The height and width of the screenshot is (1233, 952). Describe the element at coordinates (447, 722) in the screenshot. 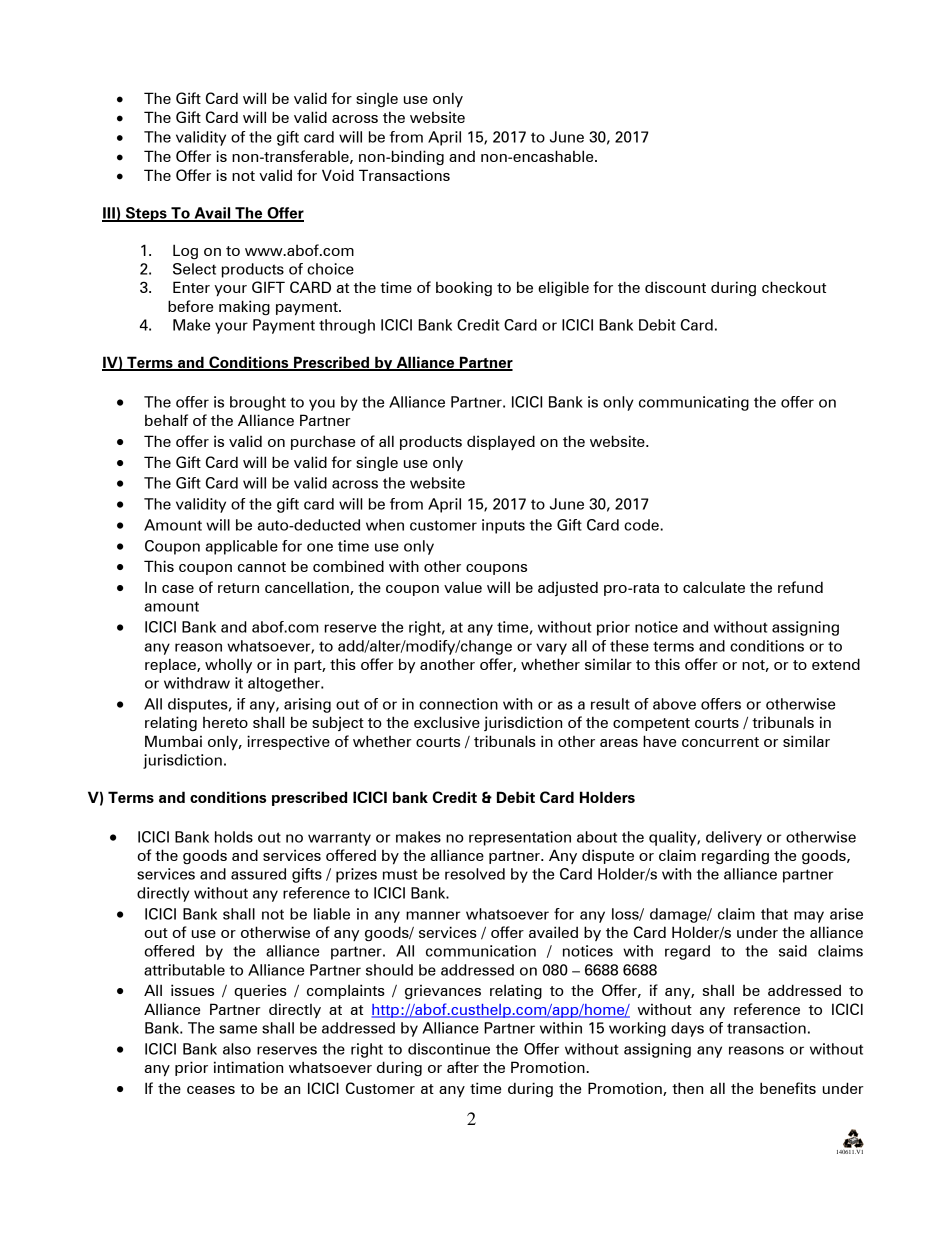

I see `exclusive` at that location.
